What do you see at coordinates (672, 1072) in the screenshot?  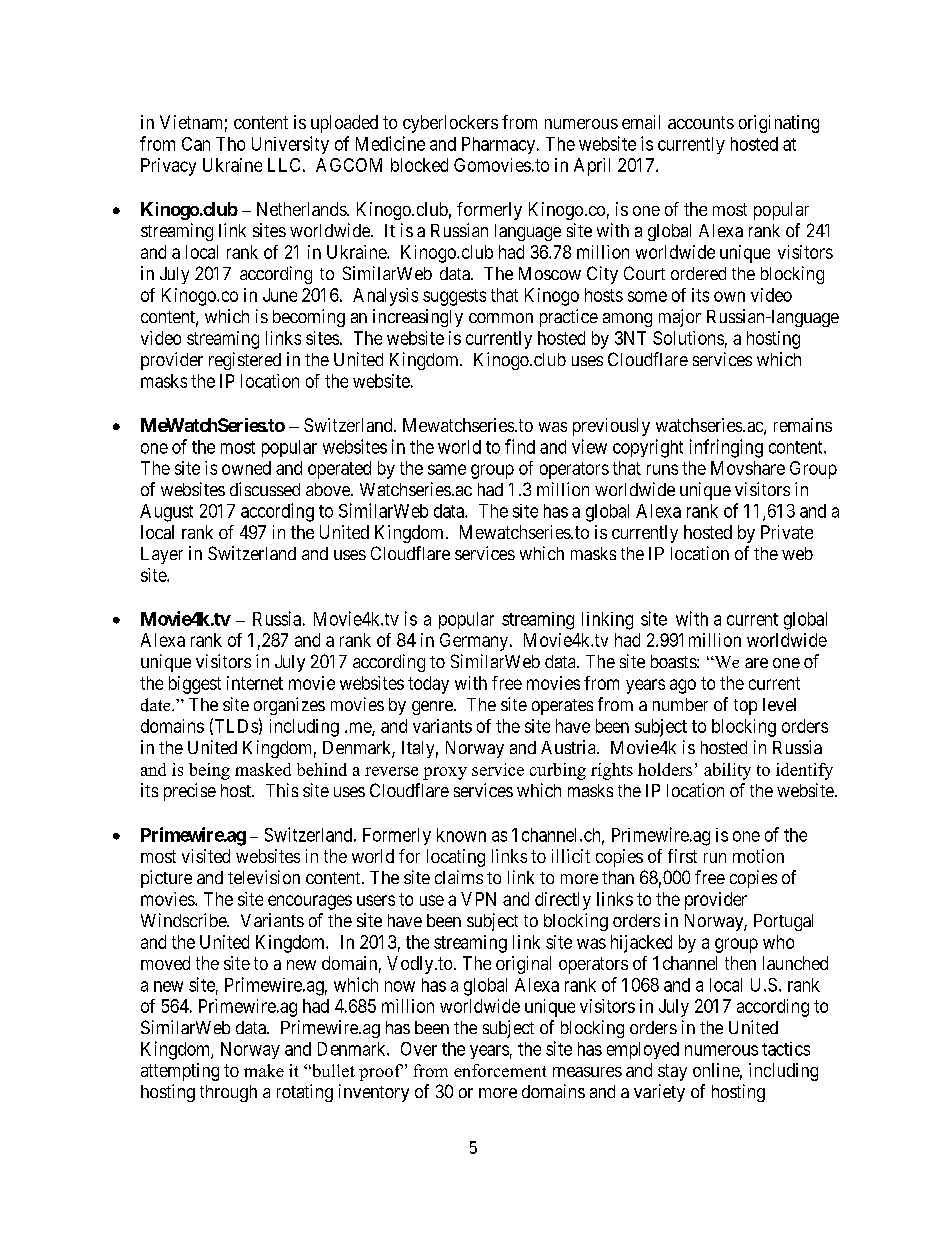 I see `stay` at bounding box center [672, 1072].
